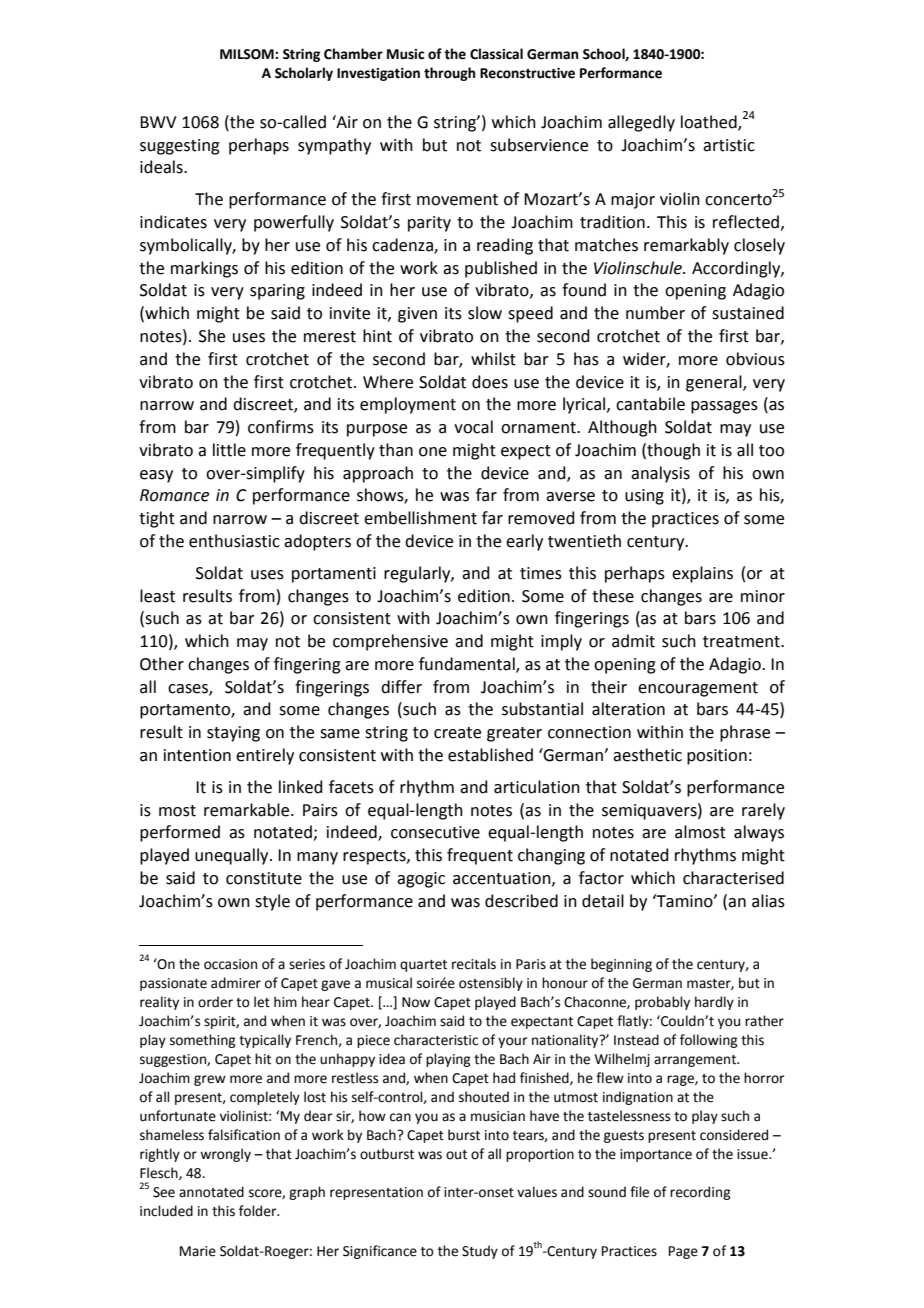  I want to click on Study, so click(480, 1252).
